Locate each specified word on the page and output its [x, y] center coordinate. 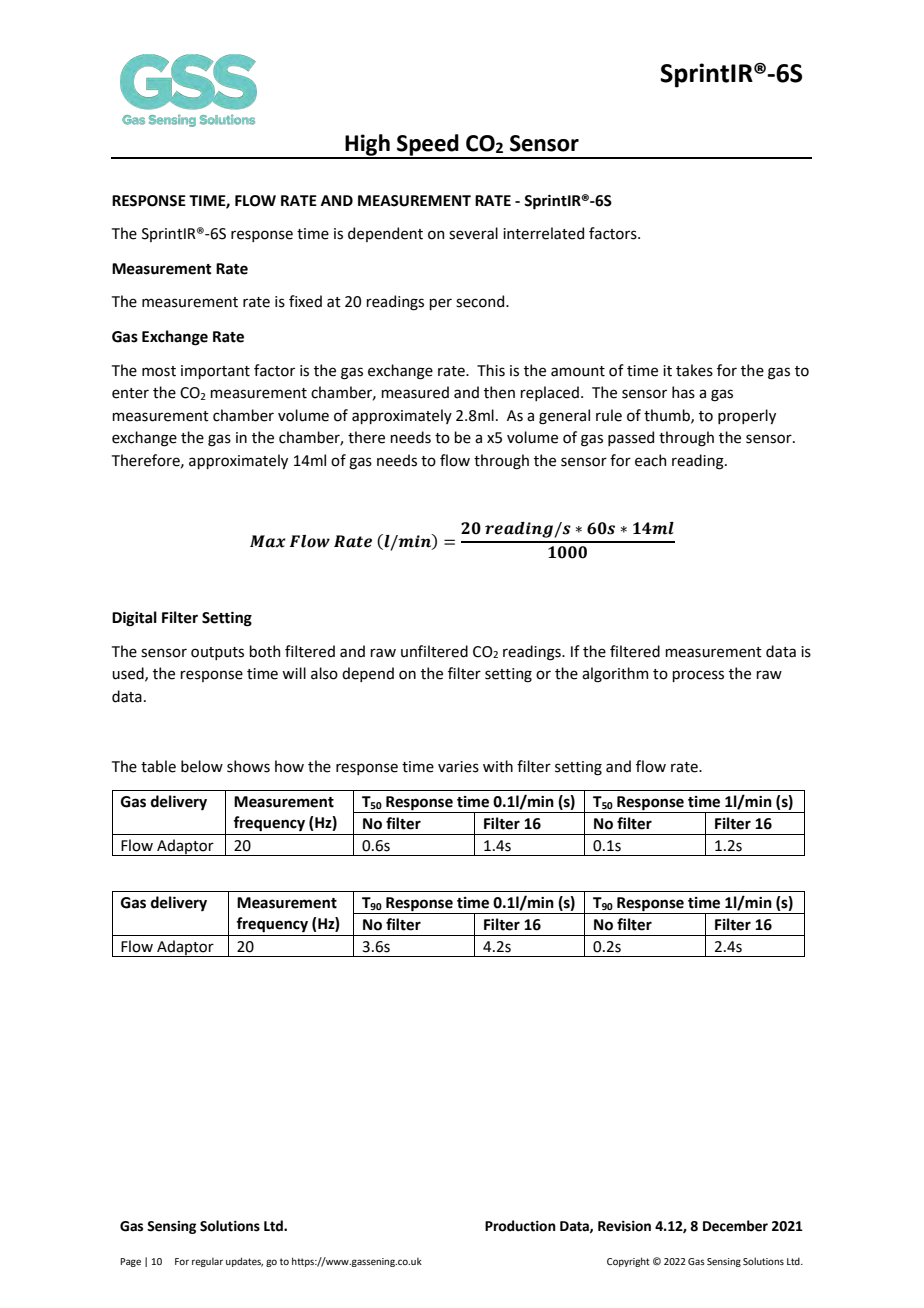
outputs [217, 653]
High [367, 146]
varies [458, 767]
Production [520, 1226]
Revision [624, 1226]
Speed [428, 146]
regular [207, 1262]
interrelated [543, 233]
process [698, 676]
